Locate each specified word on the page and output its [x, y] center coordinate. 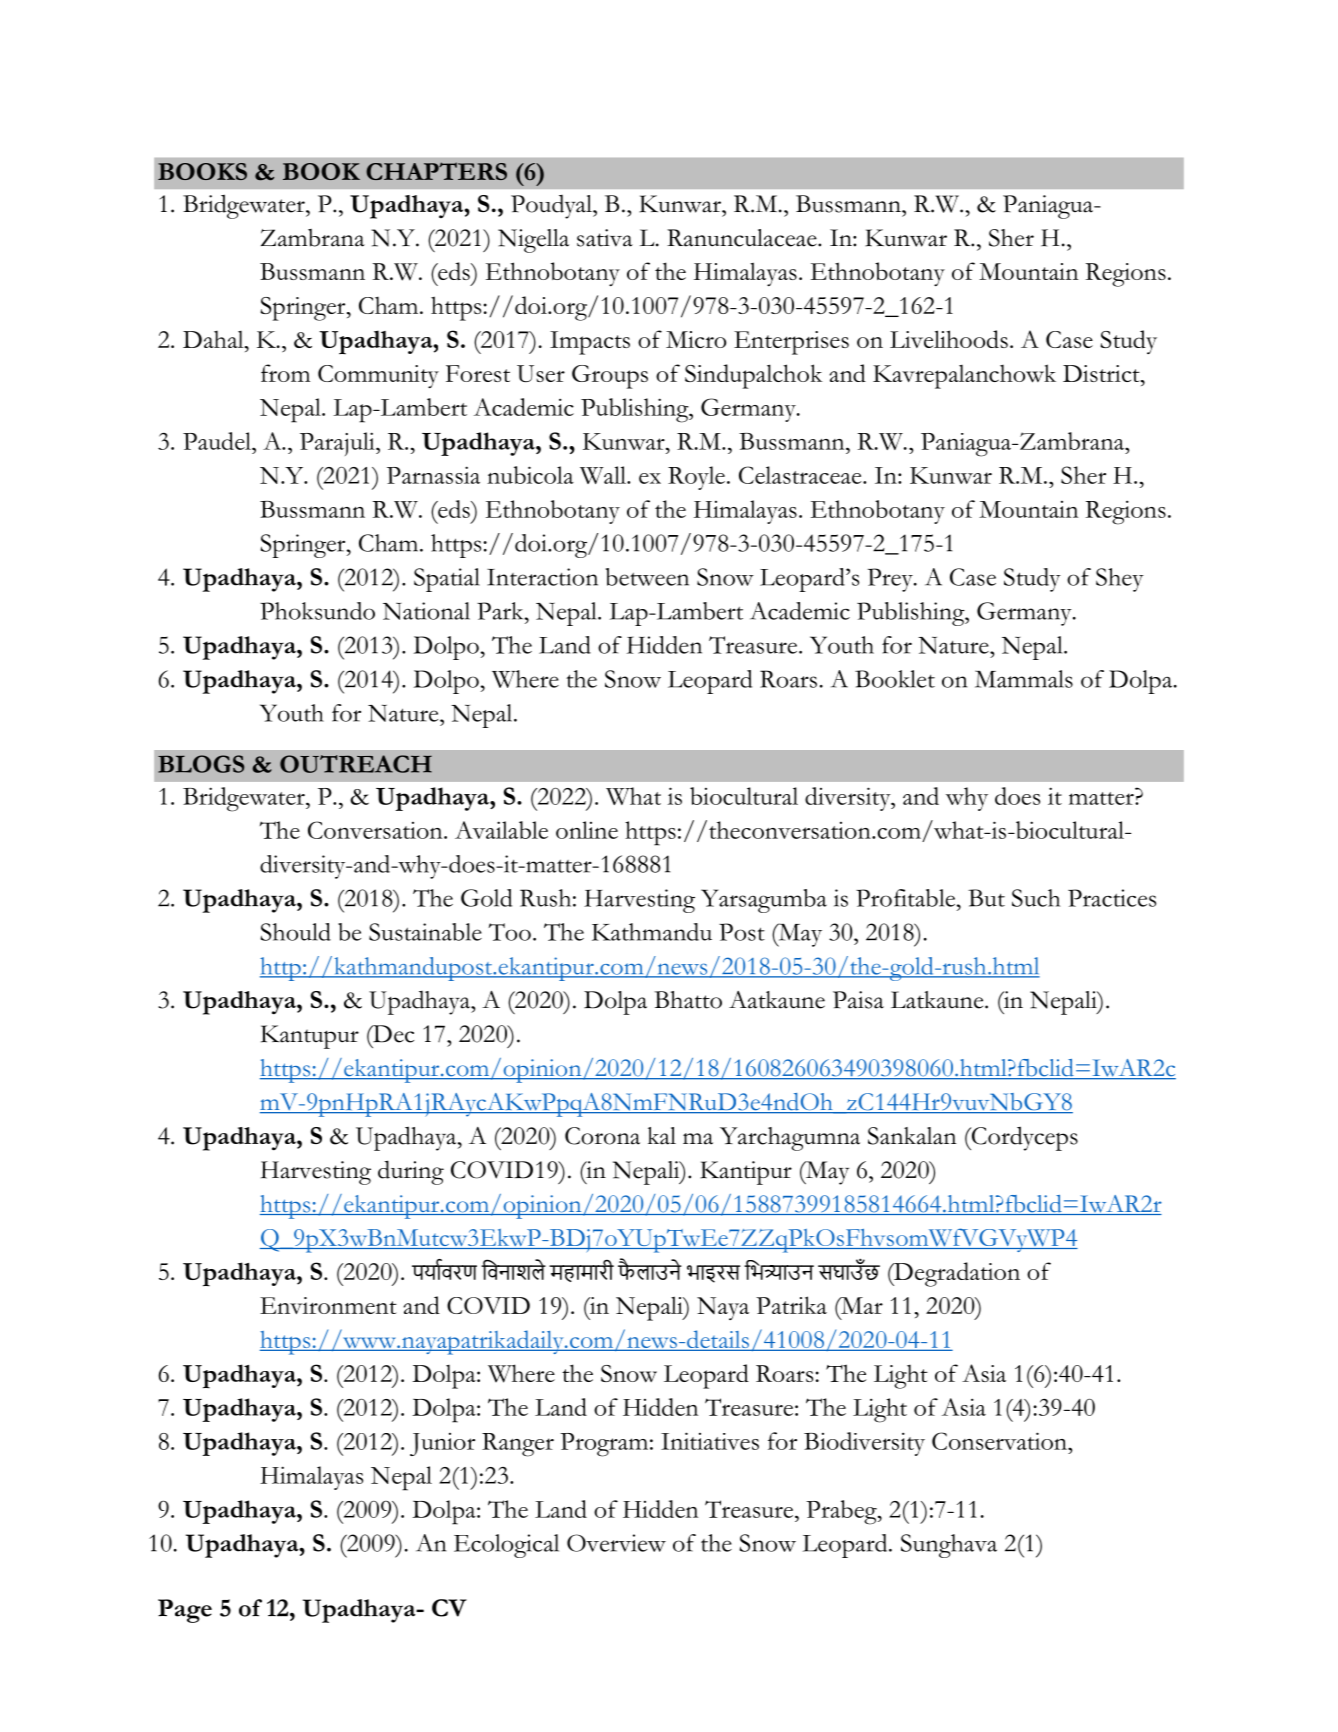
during [411, 1172]
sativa [605, 238]
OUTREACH [356, 764]
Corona [602, 1136]
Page [185, 1611]
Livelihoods [949, 339]
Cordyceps [1024, 1138]
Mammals [1024, 679]
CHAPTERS [436, 171]
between [647, 577]
